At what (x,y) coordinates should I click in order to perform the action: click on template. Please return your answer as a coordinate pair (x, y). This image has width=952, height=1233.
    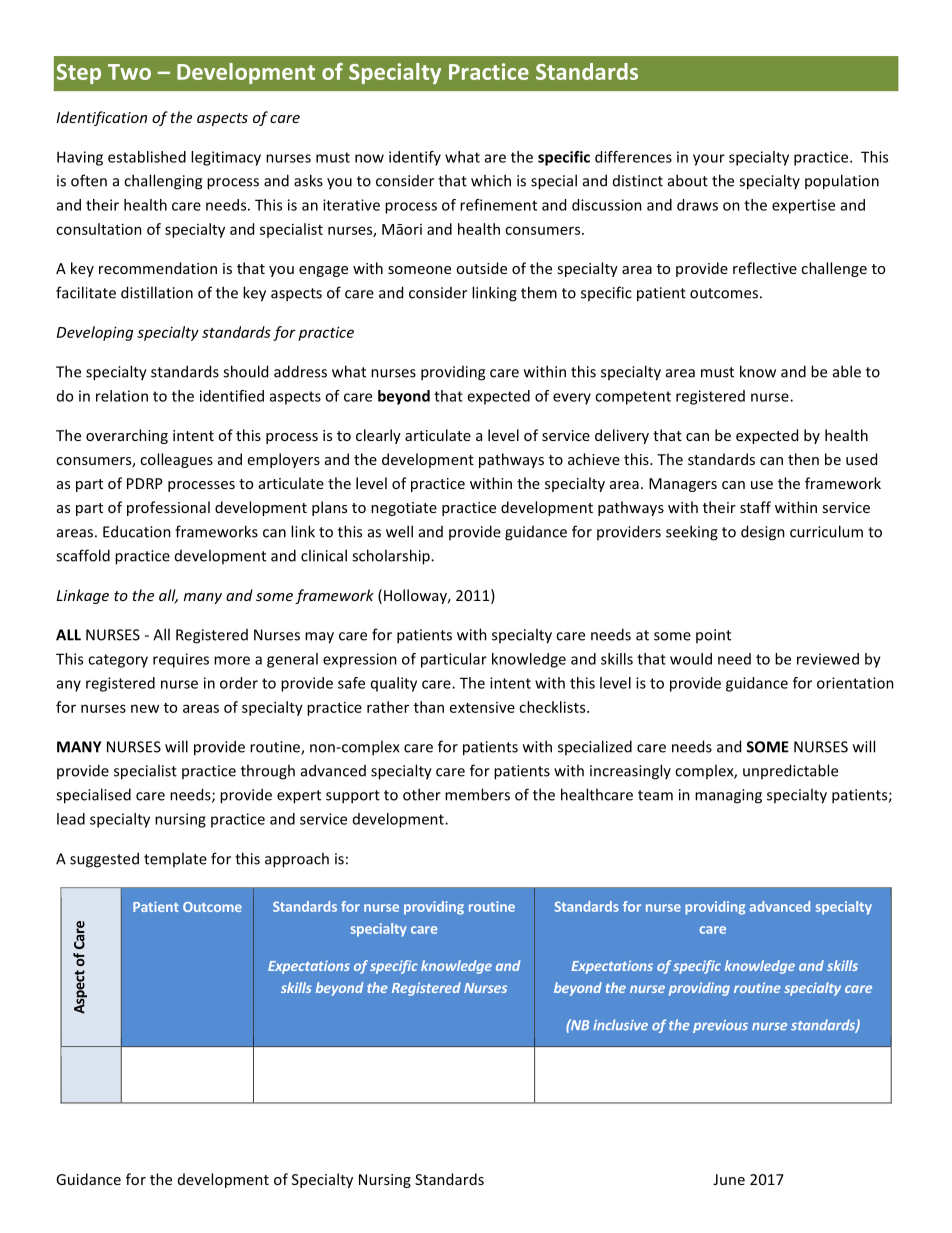
    Looking at the image, I should click on (175, 859).
